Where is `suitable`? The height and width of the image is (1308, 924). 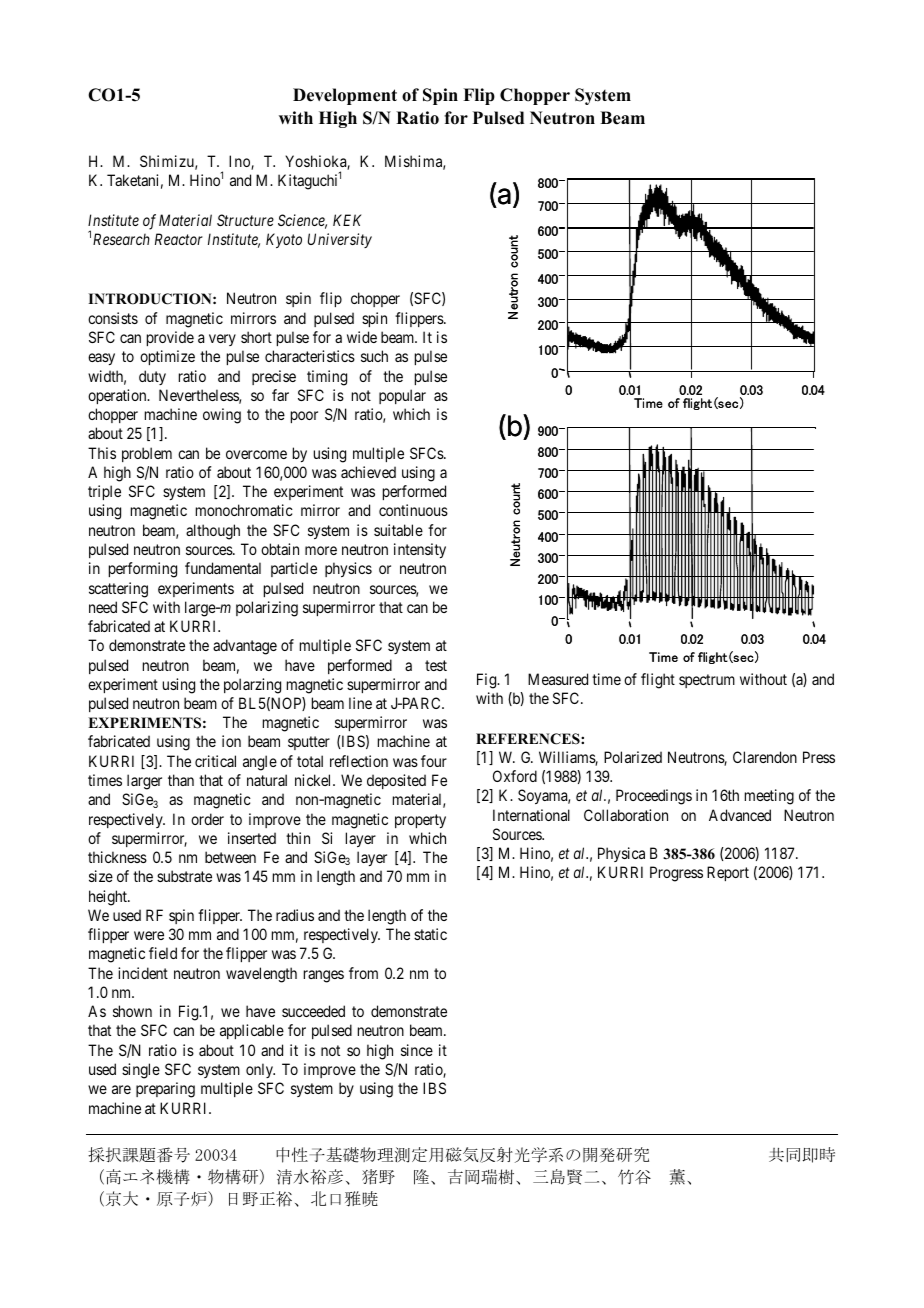
suitable is located at coordinates (398, 530).
